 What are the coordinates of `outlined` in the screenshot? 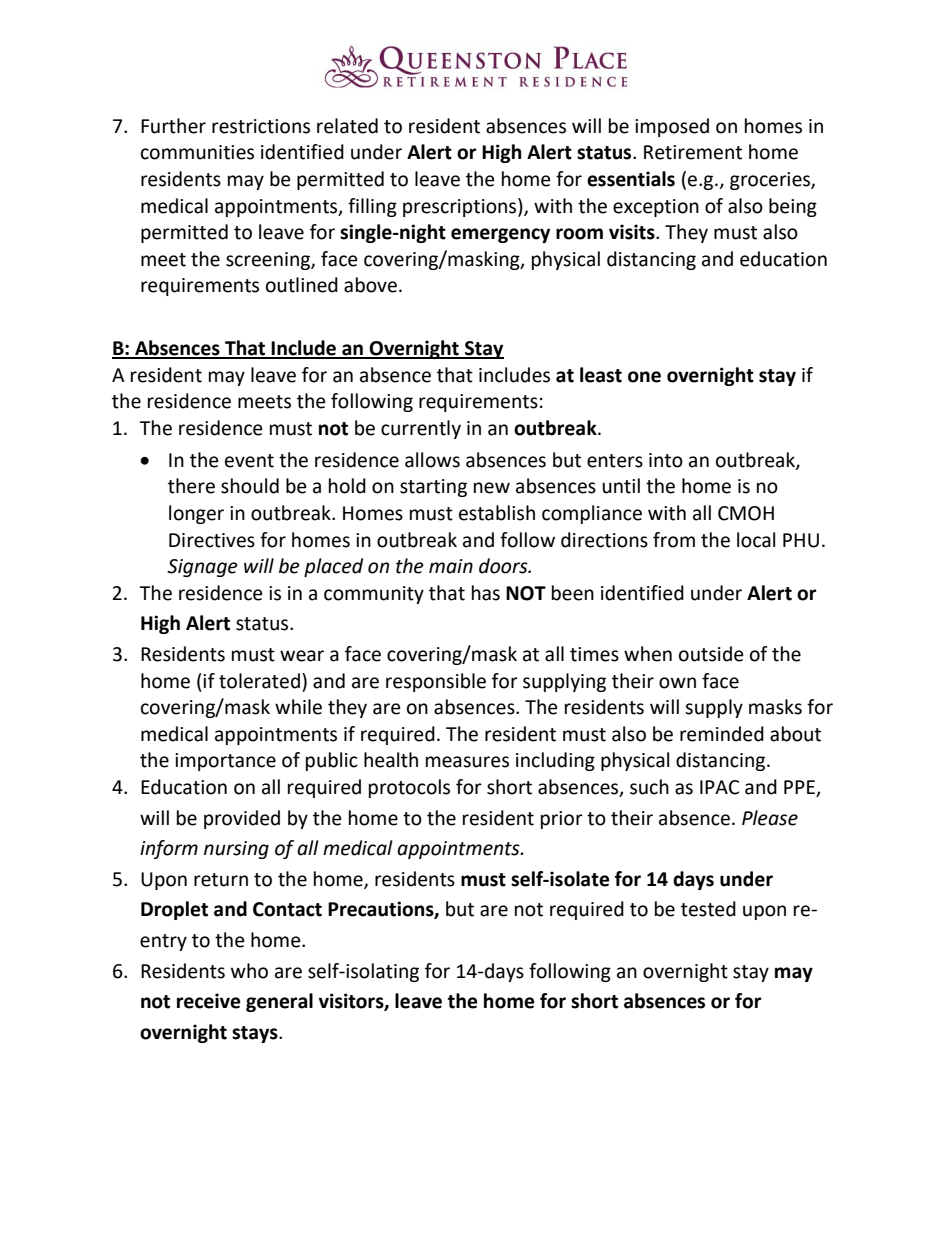 It's located at (302, 285).
